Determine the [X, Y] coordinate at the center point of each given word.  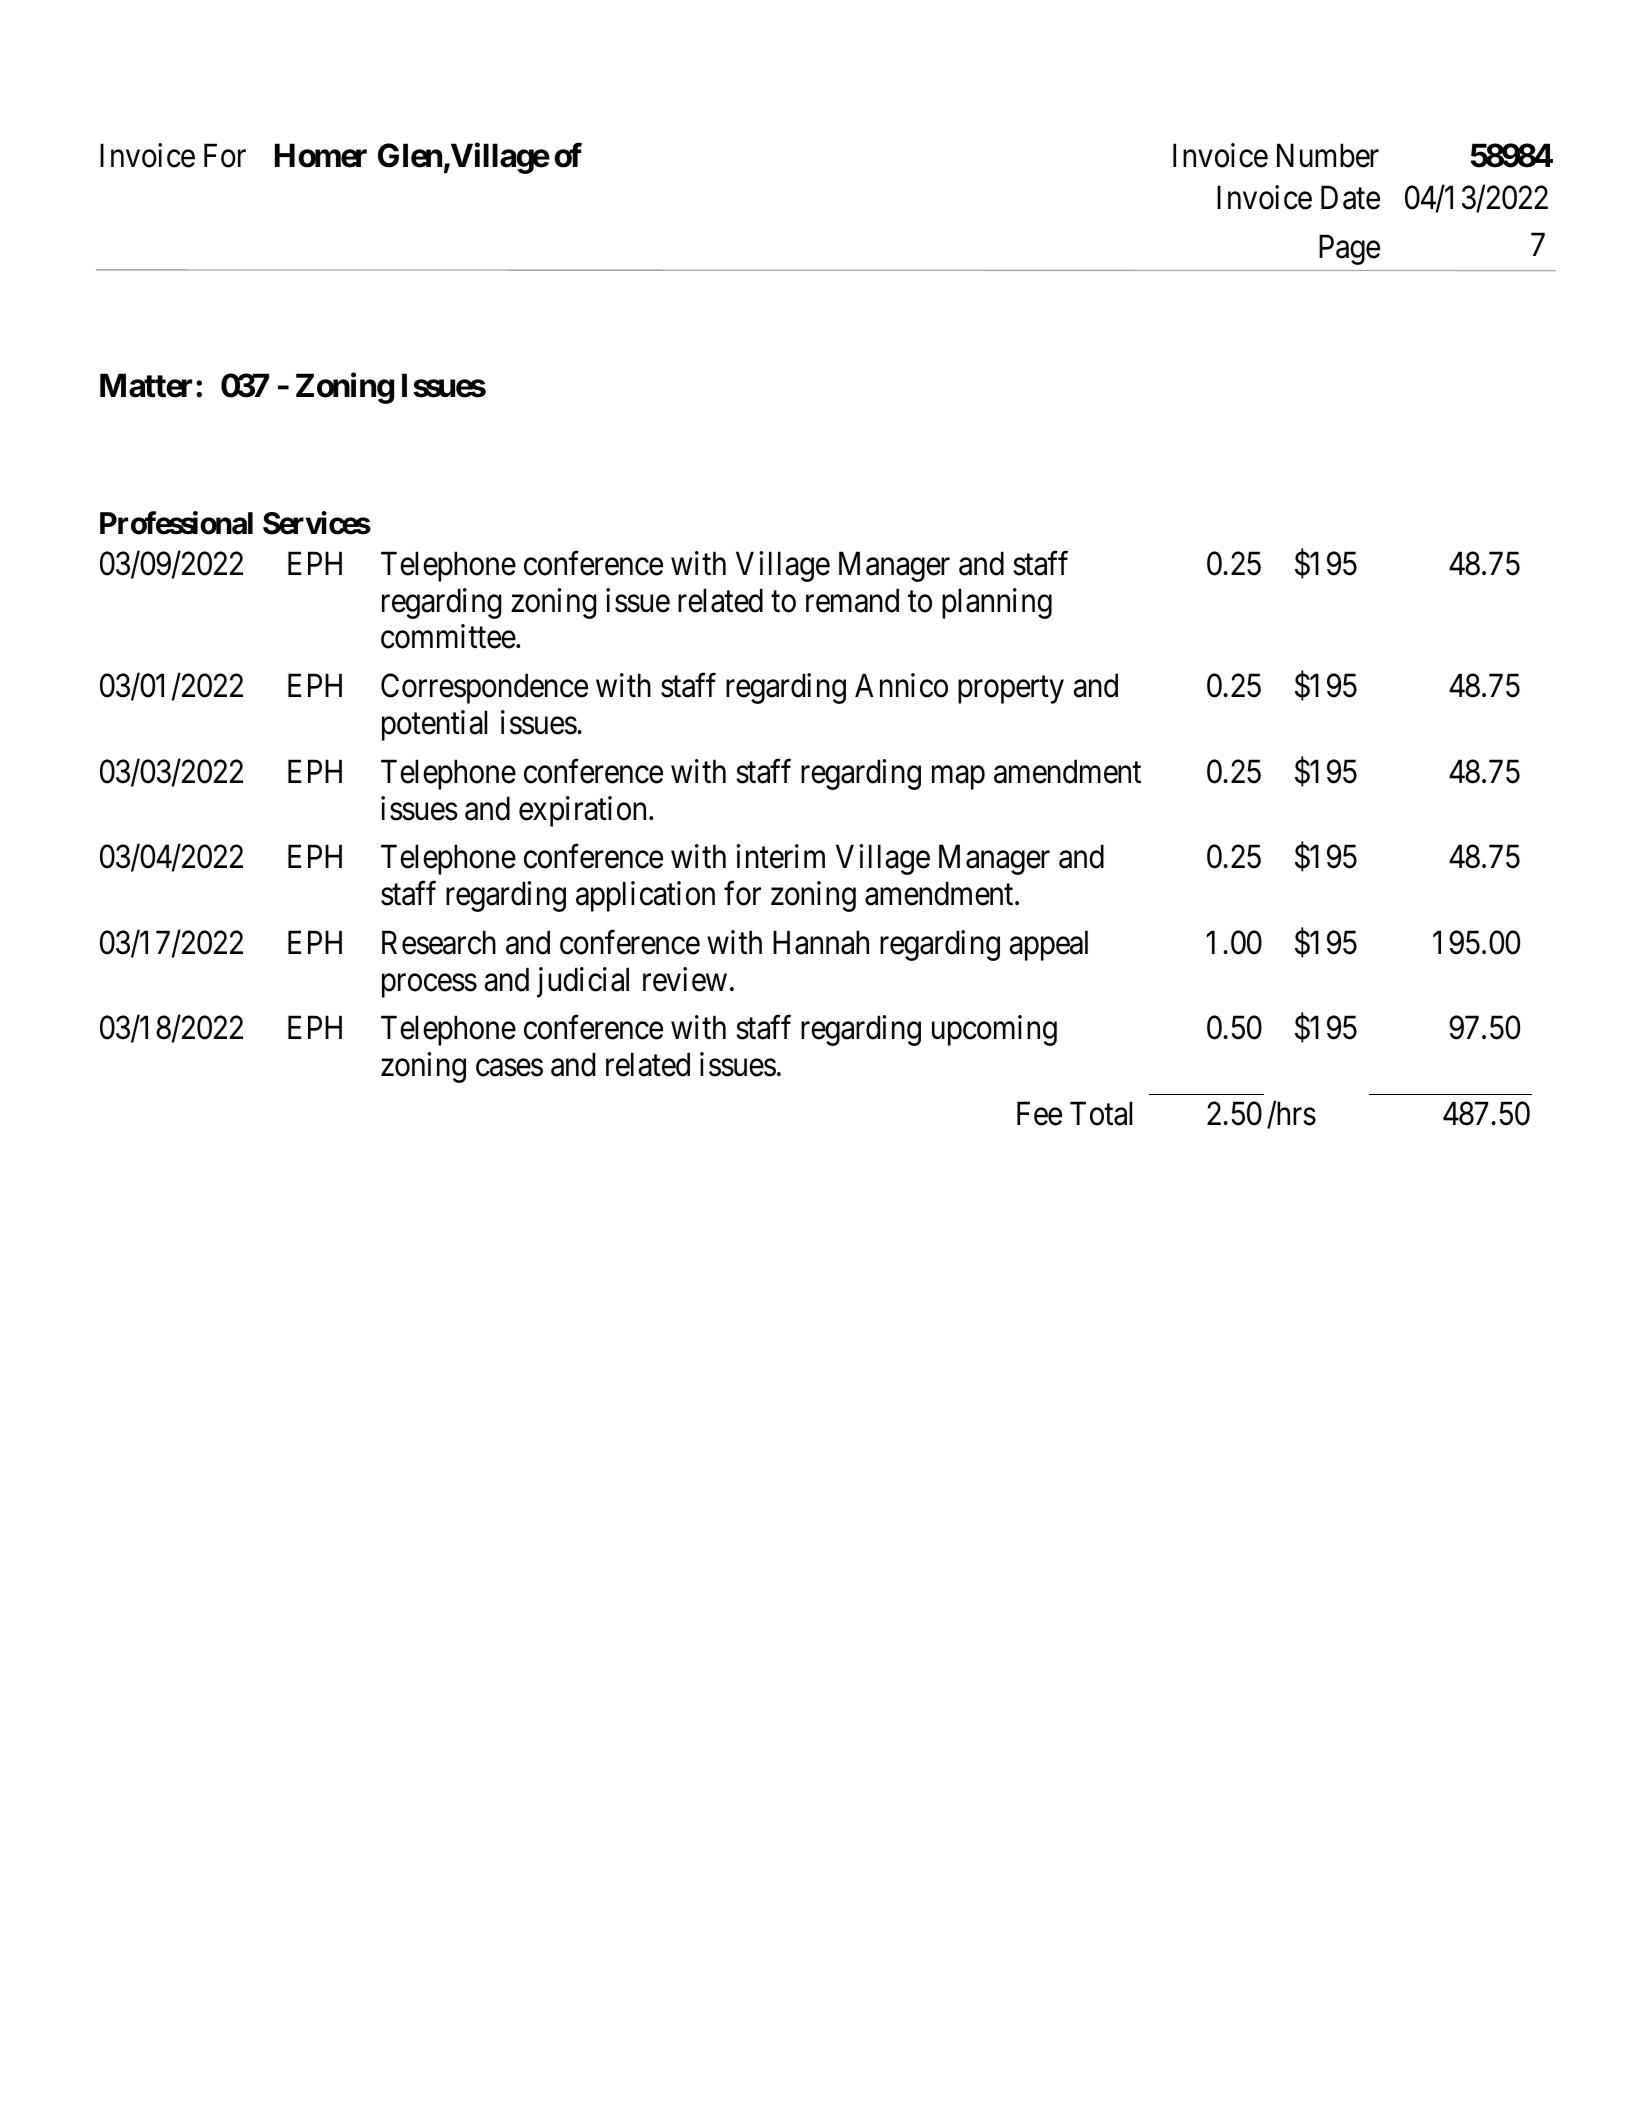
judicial [583, 982]
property [1011, 690]
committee [448, 637]
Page [1349, 250]
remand [852, 600]
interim [780, 857]
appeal [1048, 945]
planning [997, 603]
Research [439, 942]
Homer [321, 155]
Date [1350, 198]
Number [1328, 155]
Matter [146, 386]
